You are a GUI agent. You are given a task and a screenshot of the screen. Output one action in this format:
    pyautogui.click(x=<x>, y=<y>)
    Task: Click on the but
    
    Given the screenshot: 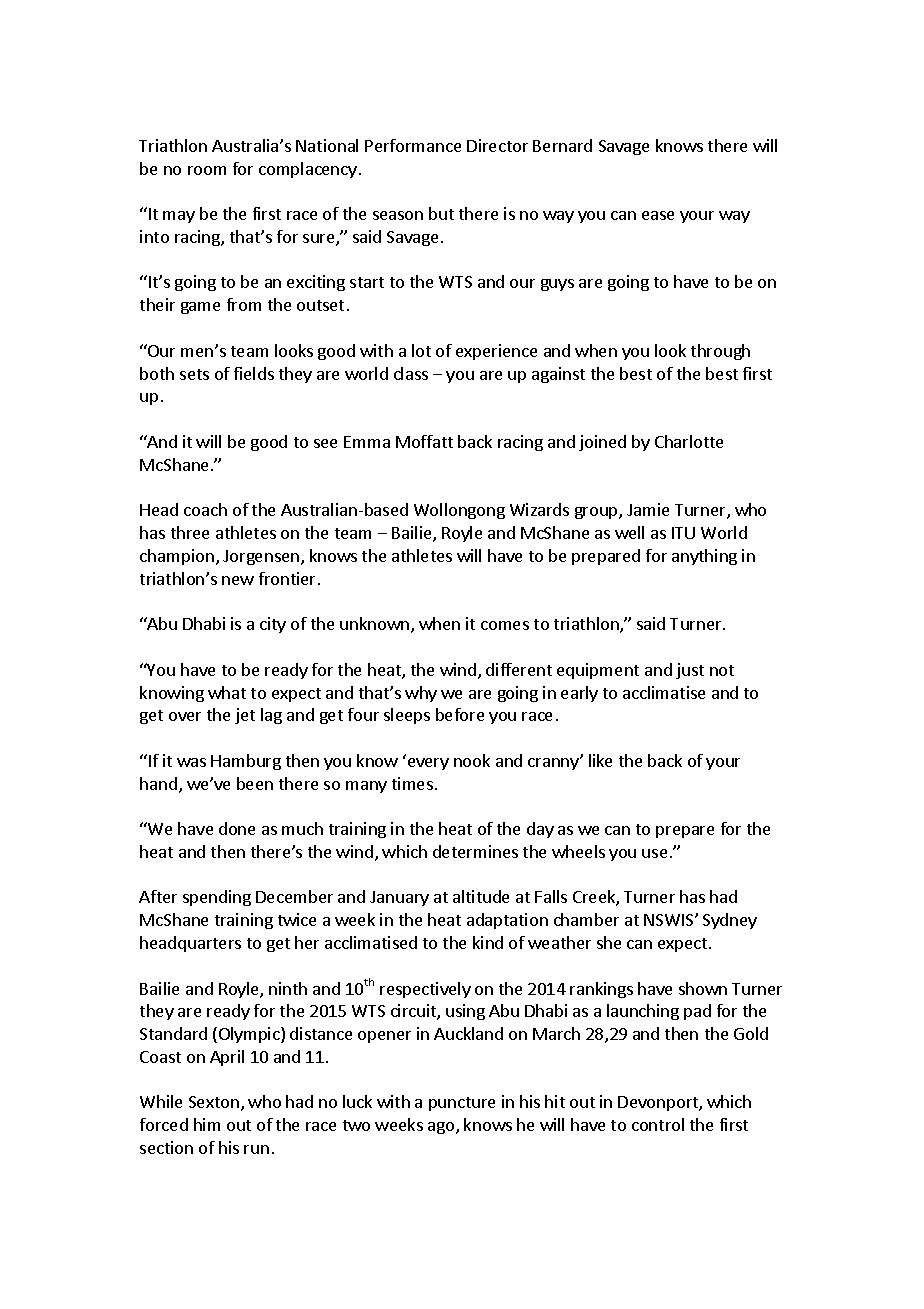 What is the action you would take?
    pyautogui.click(x=441, y=213)
